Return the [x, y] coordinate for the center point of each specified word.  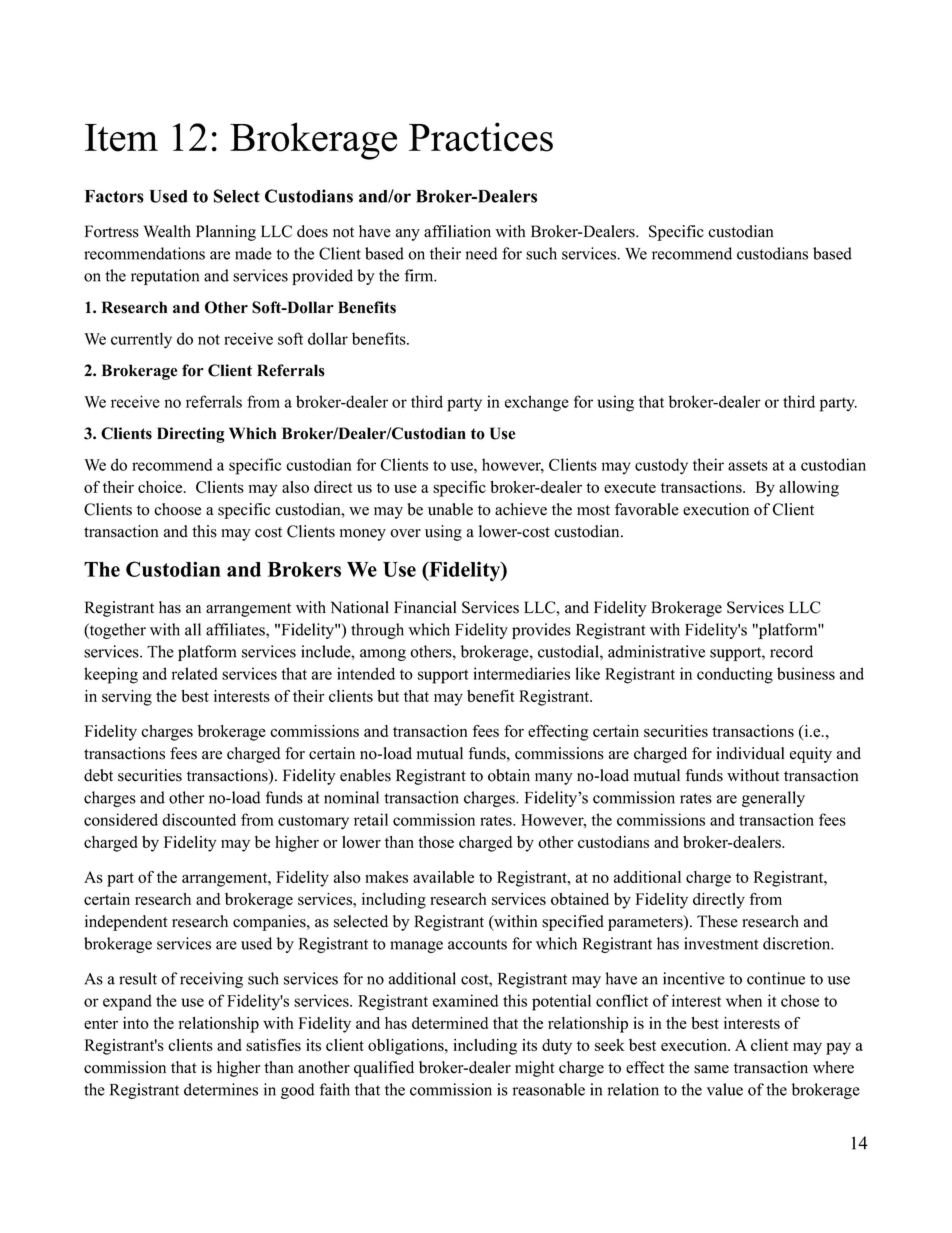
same [711, 1069]
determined [450, 1023]
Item [121, 138]
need [482, 253]
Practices [481, 137]
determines [221, 1089]
